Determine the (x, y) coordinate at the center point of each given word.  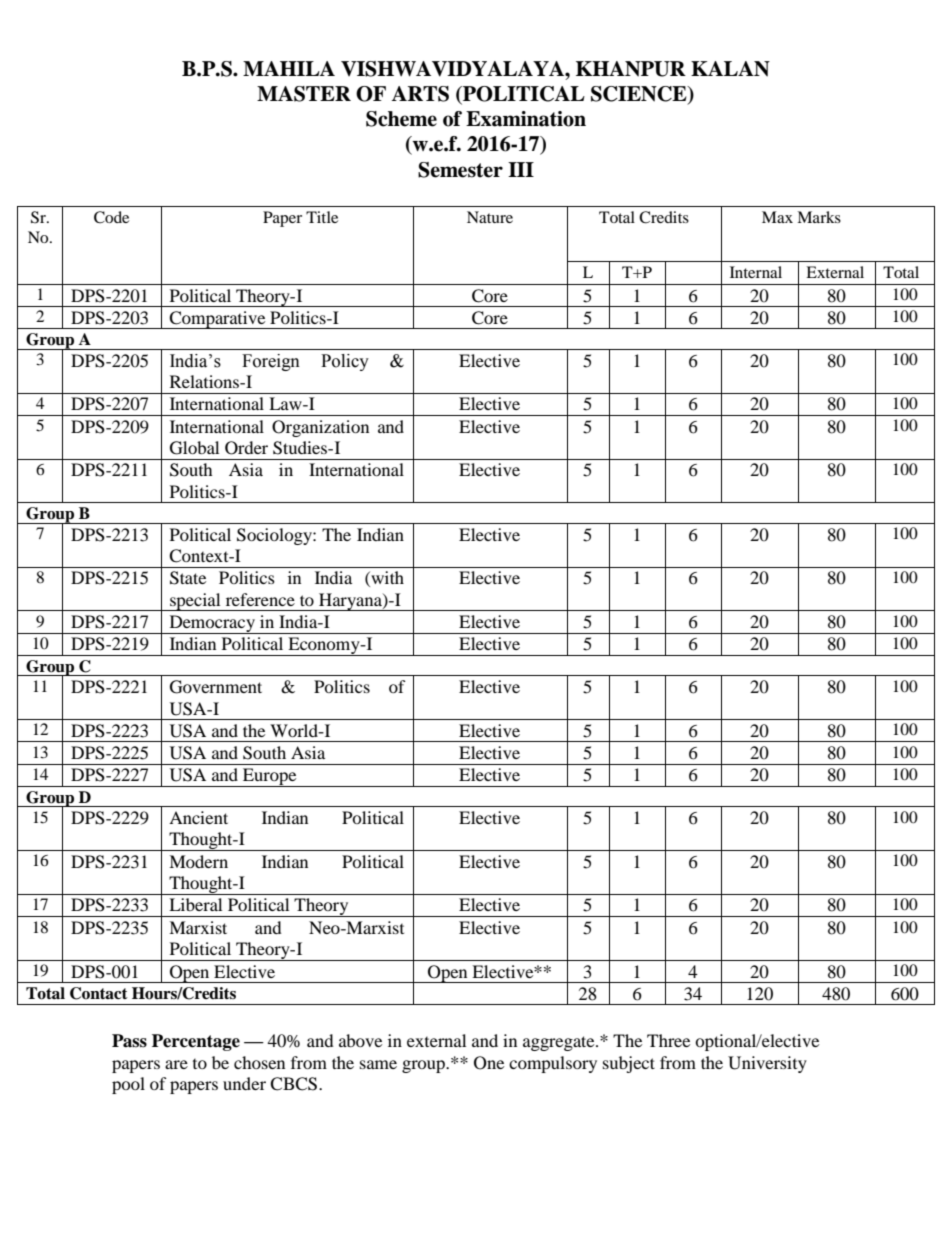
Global (194, 448)
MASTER (304, 94)
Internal (756, 272)
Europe (270, 777)
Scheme (401, 119)
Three (668, 1040)
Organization (320, 428)
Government (216, 687)
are (176, 1064)
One (489, 1063)
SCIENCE (640, 95)
